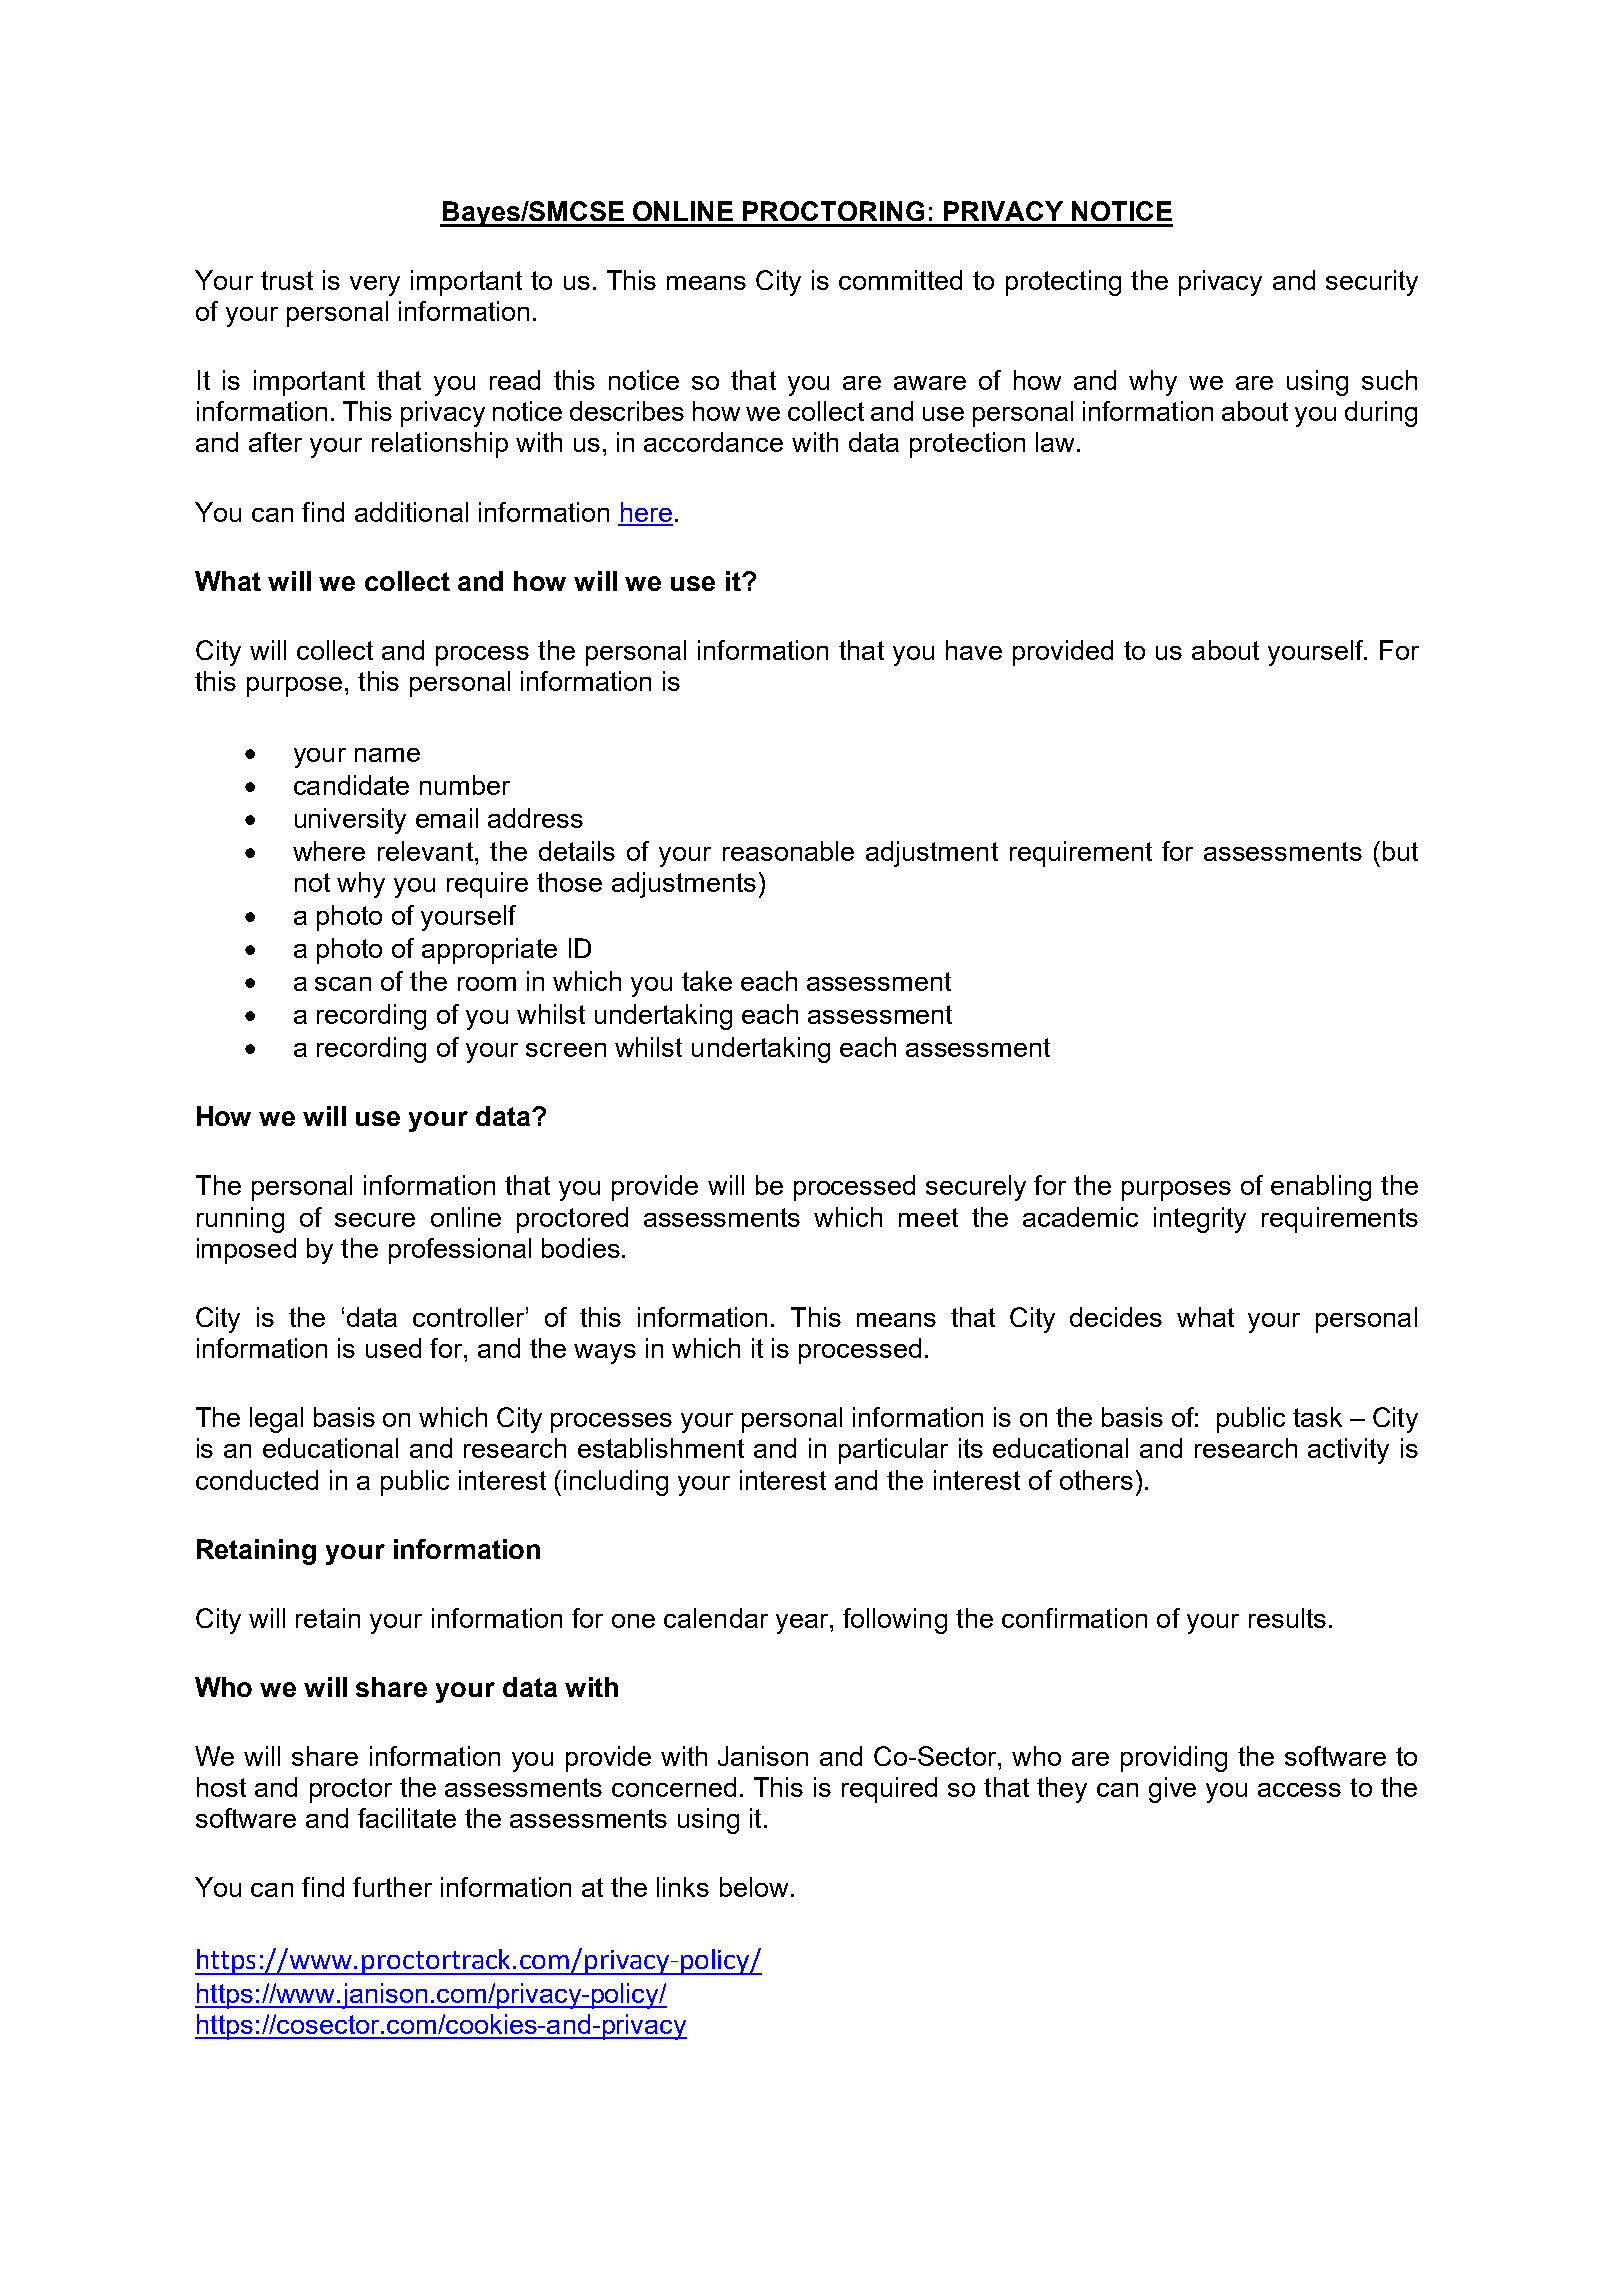 The height and width of the image is (2282, 1614). What do you see at coordinates (387, 755) in the image?
I see `name` at bounding box center [387, 755].
